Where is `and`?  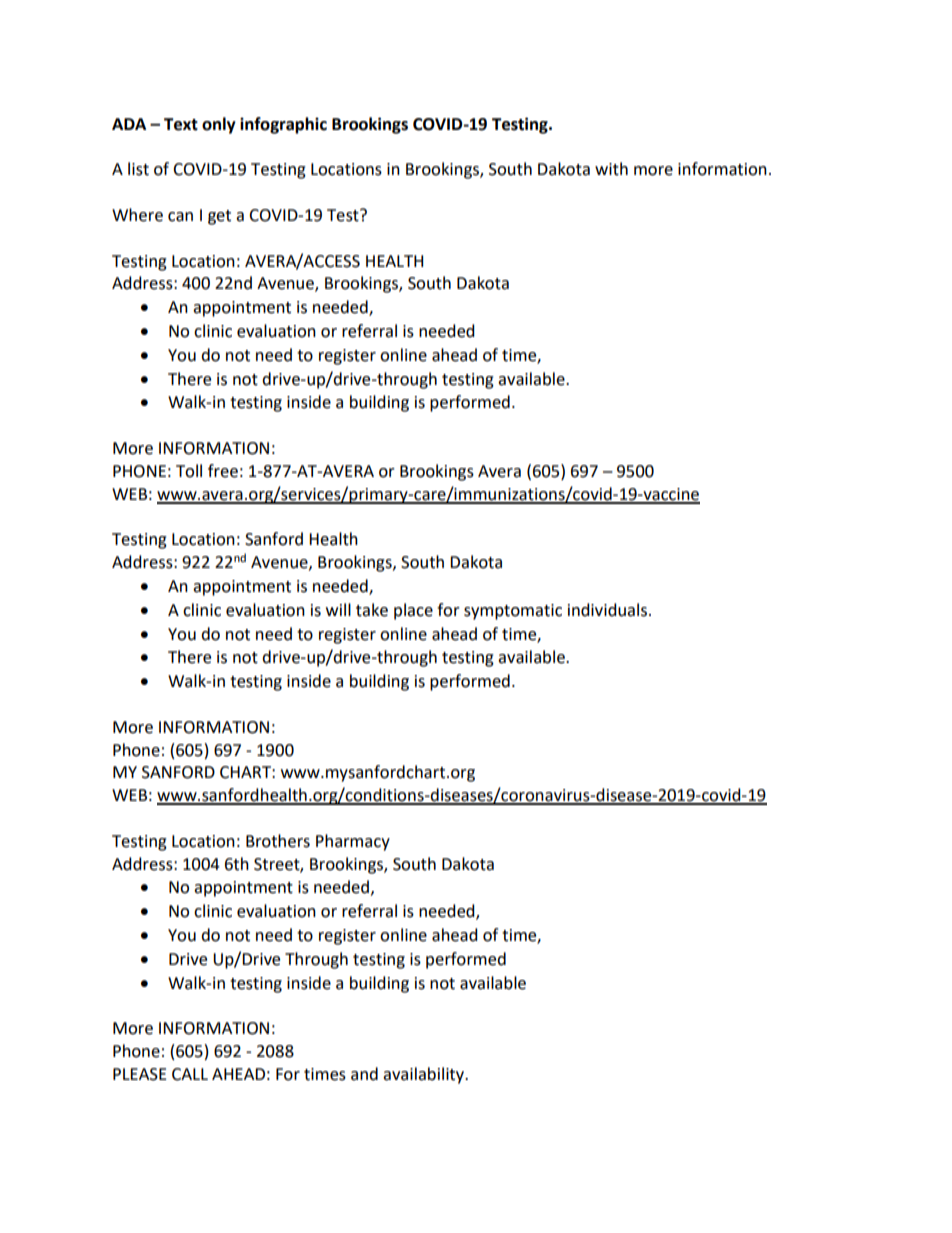 and is located at coordinates (364, 1074).
